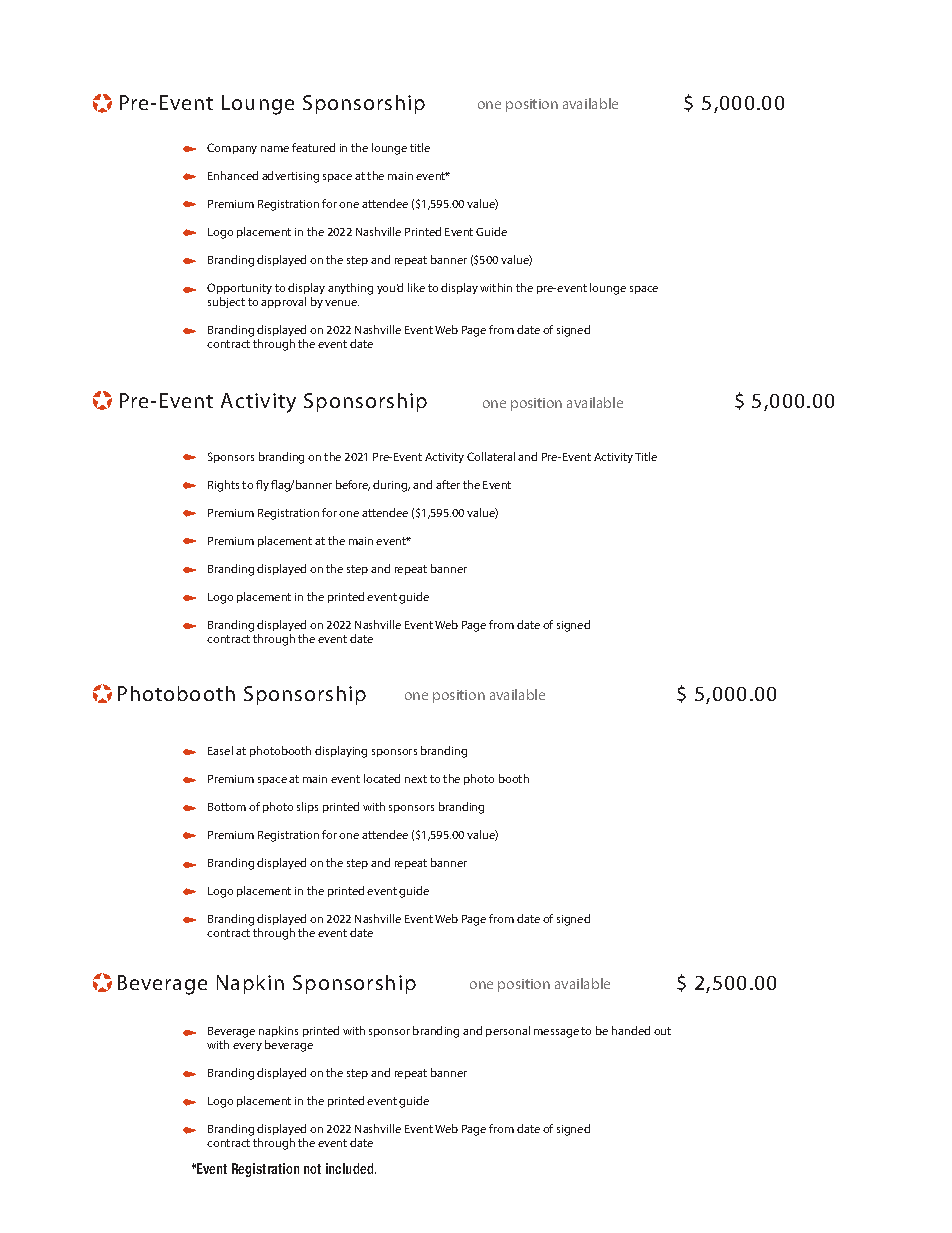  Describe the element at coordinates (223, 486) in the screenshot. I see `Rights` at that location.
